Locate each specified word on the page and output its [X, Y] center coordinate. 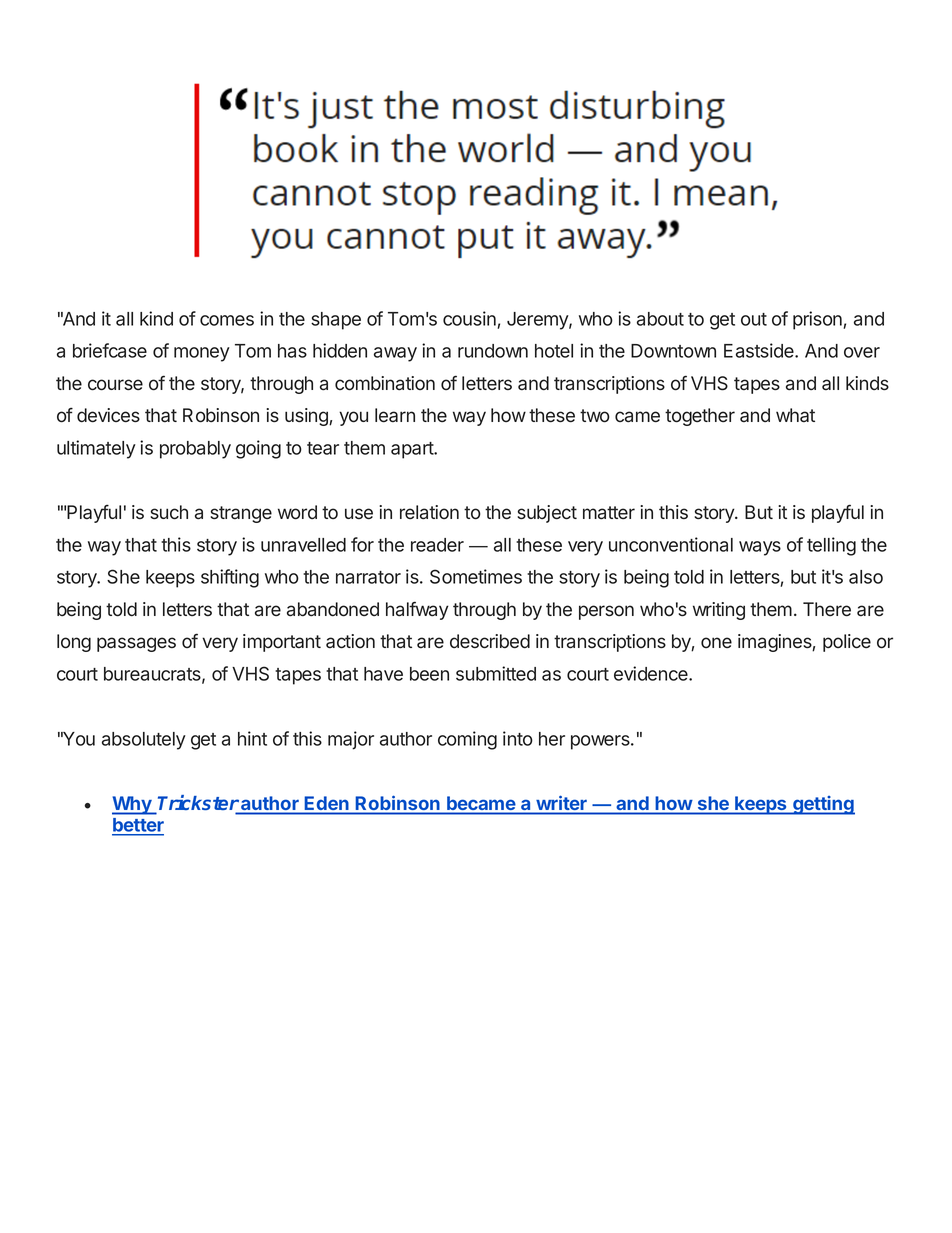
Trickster [199, 804]
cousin [469, 318]
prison [818, 320]
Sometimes [476, 576]
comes [227, 320]
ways [760, 548]
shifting [230, 578]
